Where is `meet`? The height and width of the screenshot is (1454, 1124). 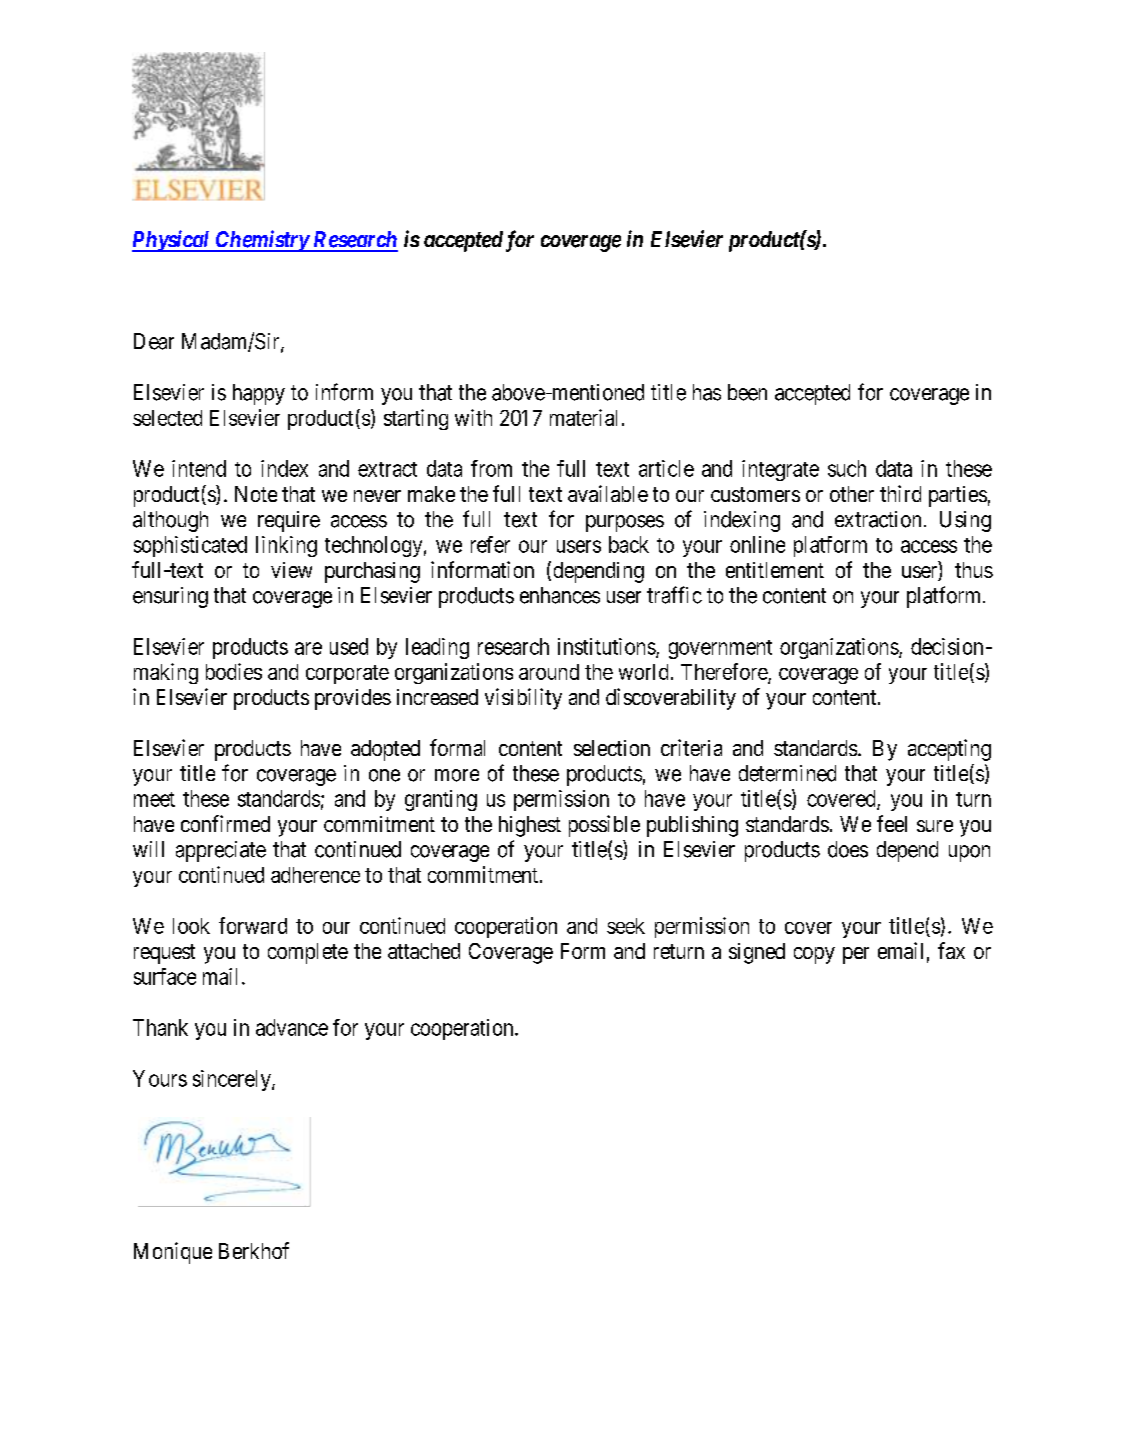 meet is located at coordinates (154, 799).
